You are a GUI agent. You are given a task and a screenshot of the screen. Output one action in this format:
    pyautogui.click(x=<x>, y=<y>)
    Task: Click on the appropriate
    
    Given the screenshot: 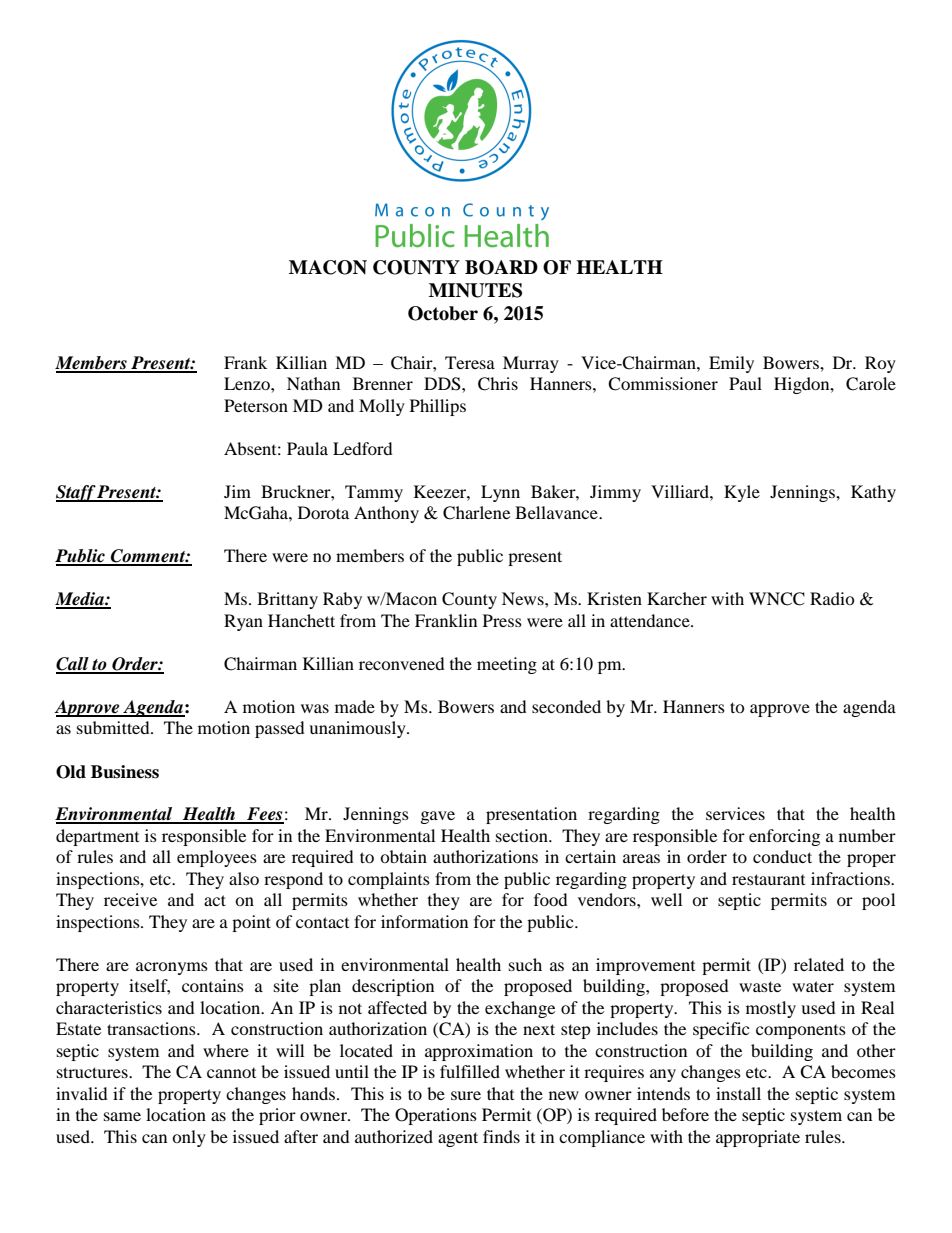 What is the action you would take?
    pyautogui.click(x=758, y=1138)
